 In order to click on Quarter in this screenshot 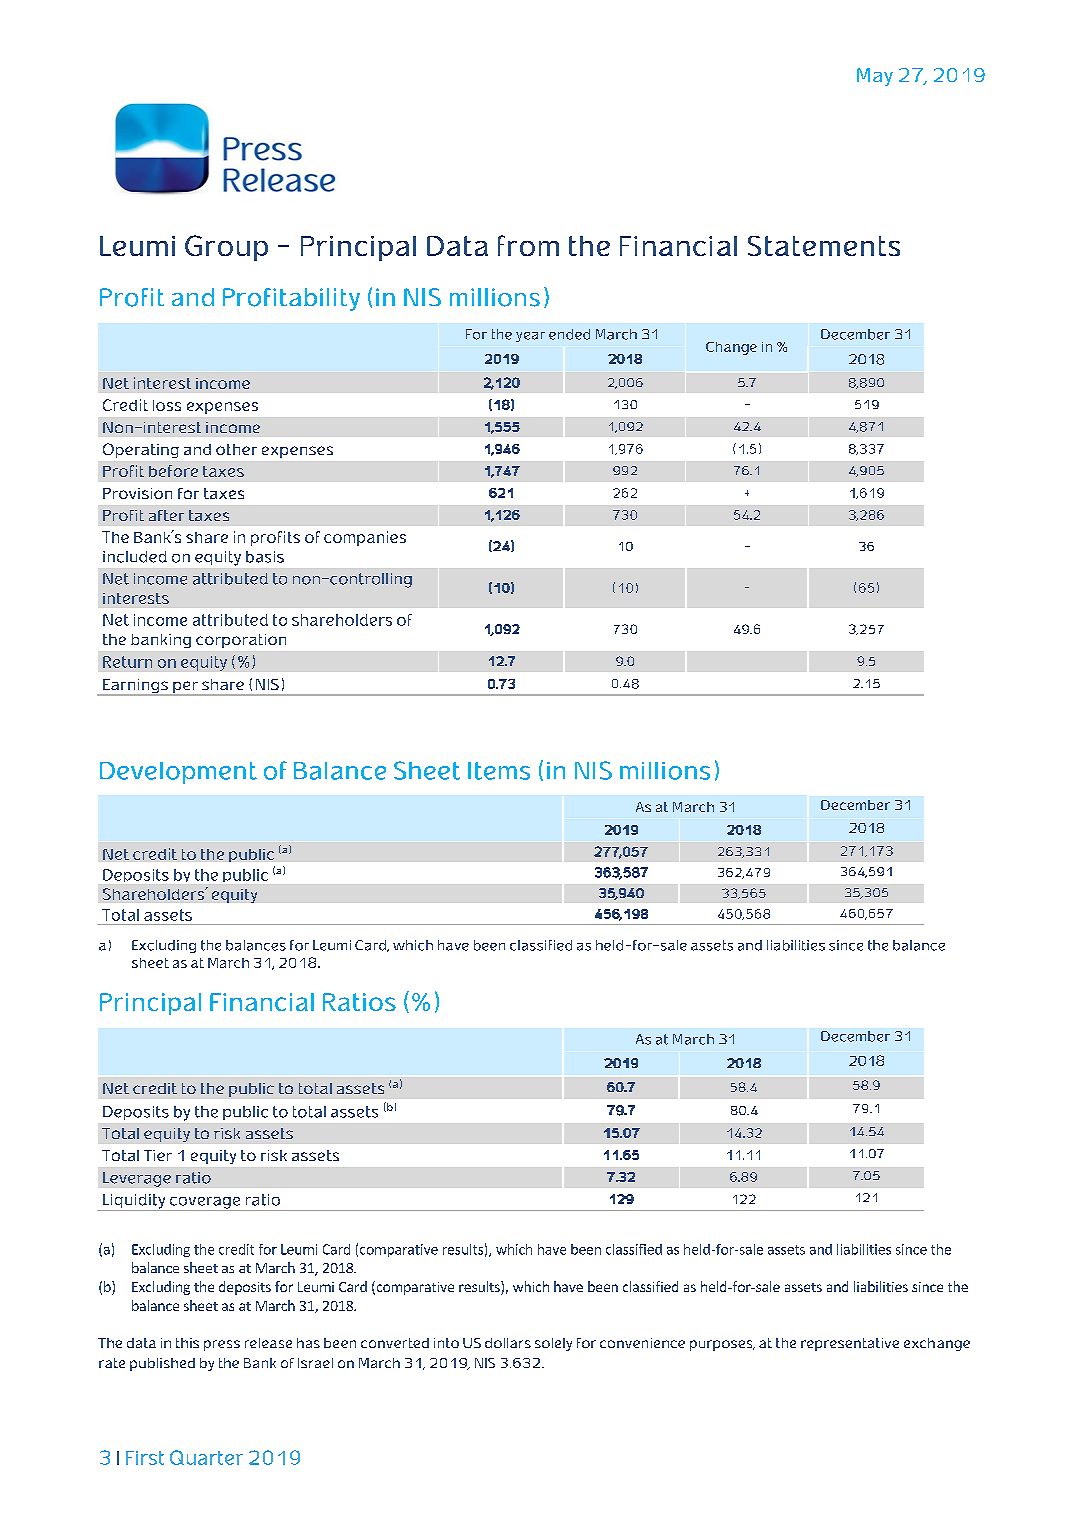, I will do `click(206, 1457)`.
